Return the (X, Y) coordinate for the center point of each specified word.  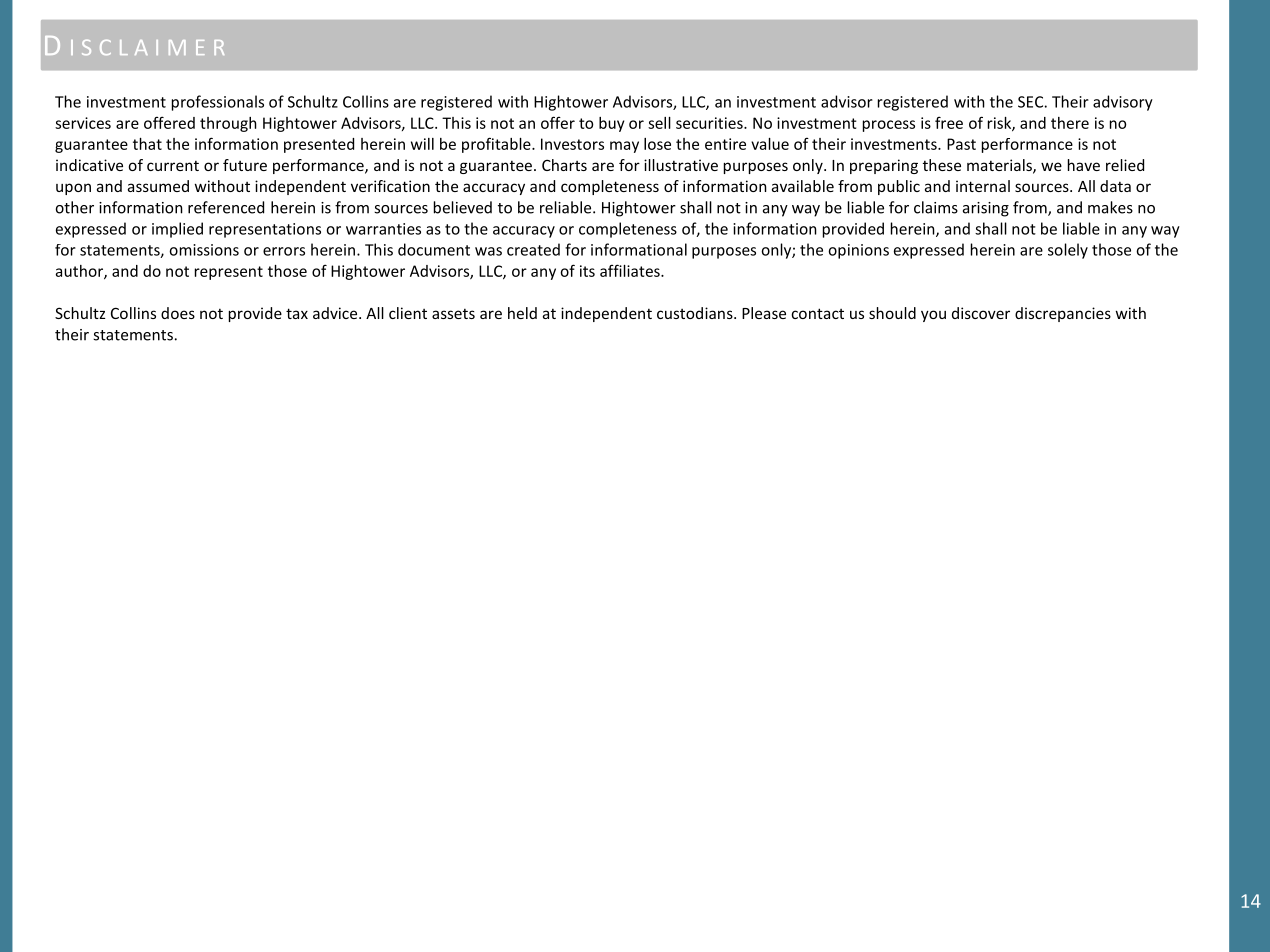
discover (981, 313)
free (949, 122)
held (522, 313)
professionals (218, 103)
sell (659, 123)
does (178, 313)
